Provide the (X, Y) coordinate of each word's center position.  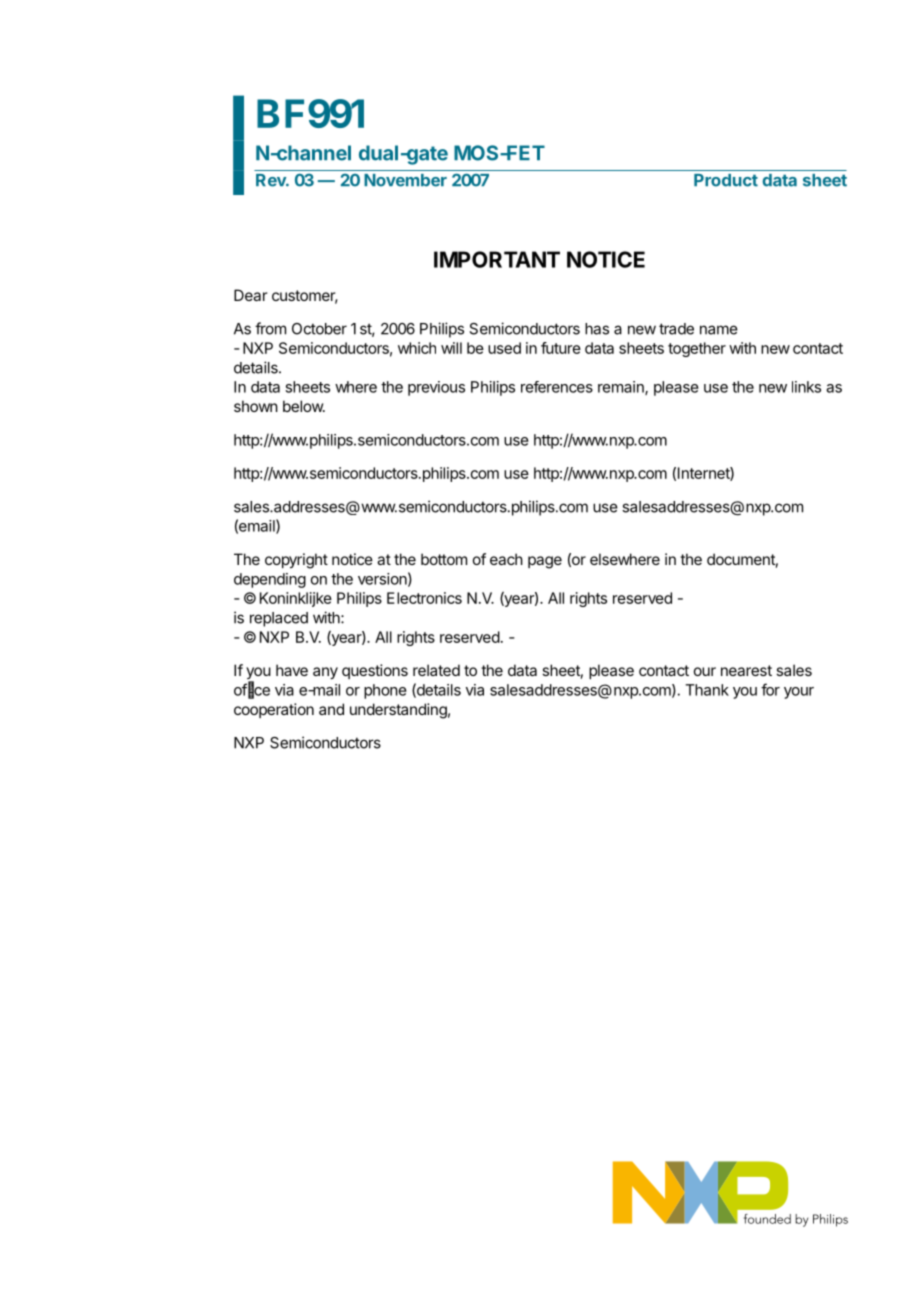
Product (726, 180)
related (436, 670)
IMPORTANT (497, 259)
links (806, 387)
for (770, 689)
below (304, 406)
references (557, 387)
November (405, 180)
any (325, 673)
